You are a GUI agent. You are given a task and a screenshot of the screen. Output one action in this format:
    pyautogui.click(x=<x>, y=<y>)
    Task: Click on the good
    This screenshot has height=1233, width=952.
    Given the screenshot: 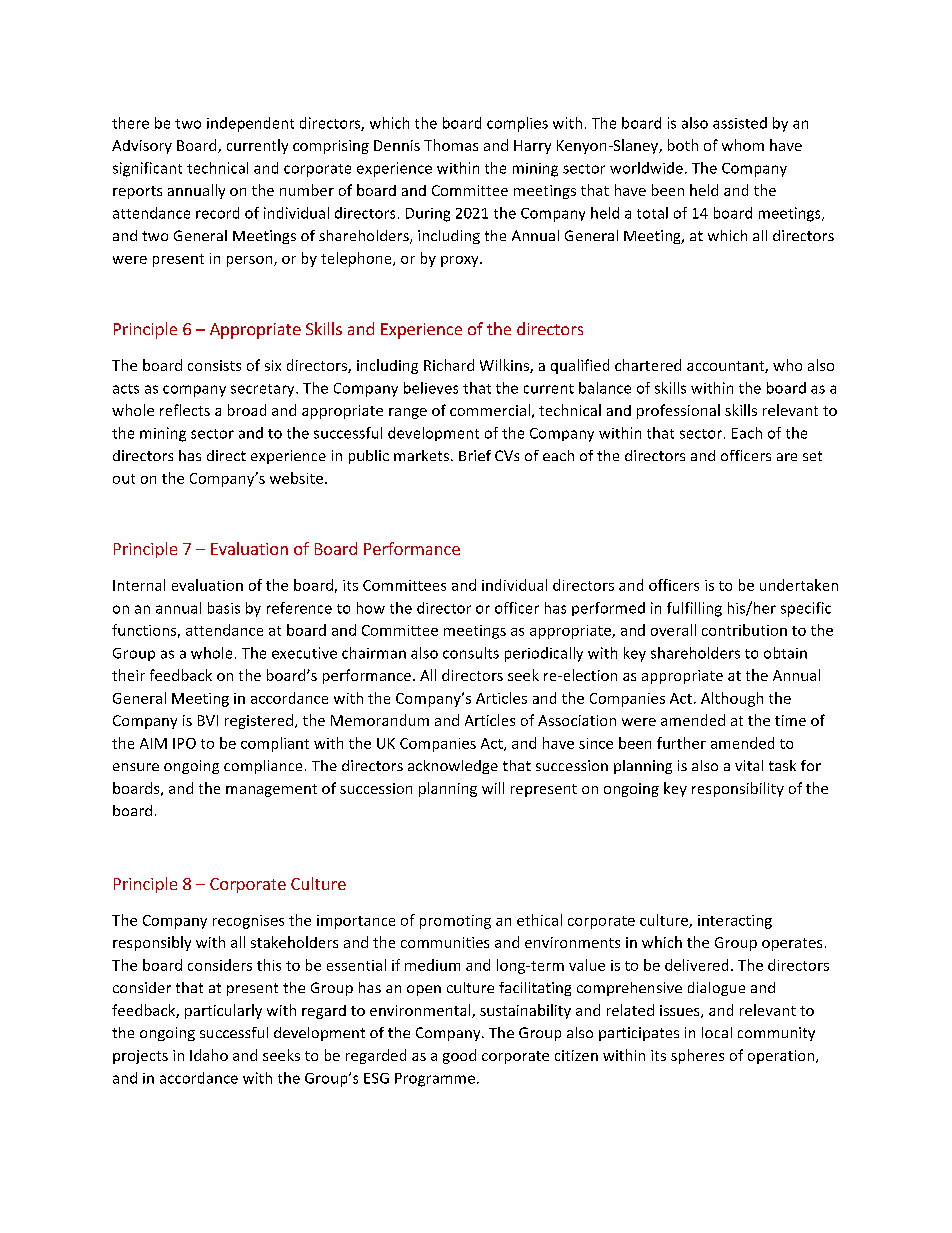 What is the action you would take?
    pyautogui.click(x=459, y=1056)
